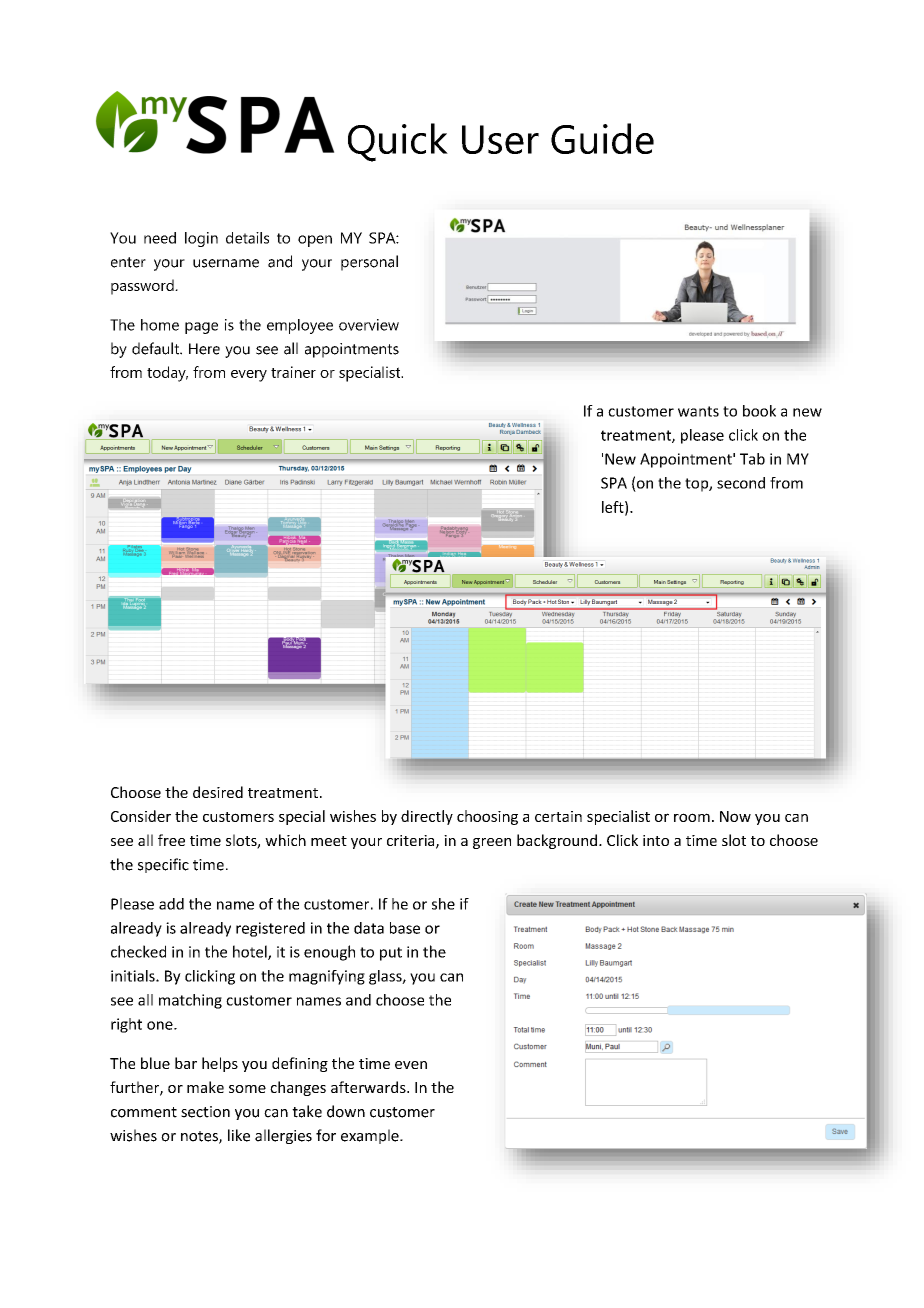 The width and height of the image is (924, 1308). Describe the element at coordinates (205, 1112) in the image. I see `section` at that location.
